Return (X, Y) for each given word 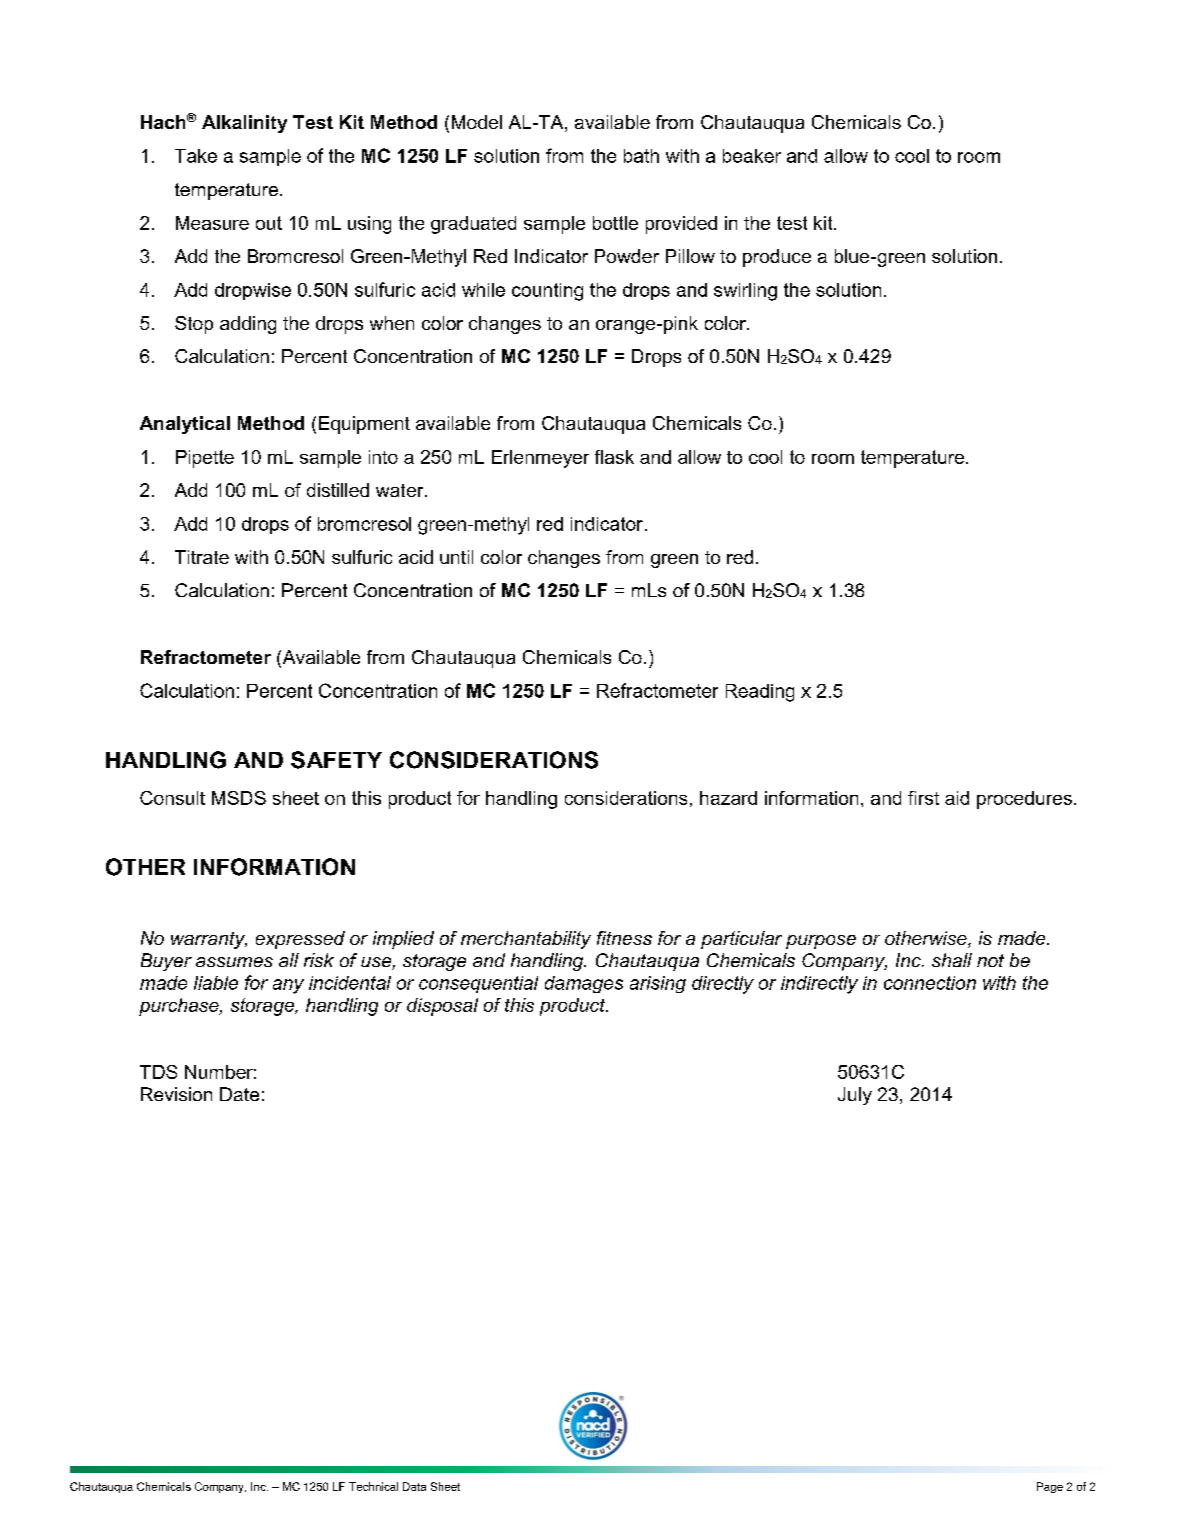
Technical (373, 1486)
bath (641, 156)
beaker (752, 156)
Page (1050, 1487)
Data (414, 1486)
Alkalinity (244, 124)
